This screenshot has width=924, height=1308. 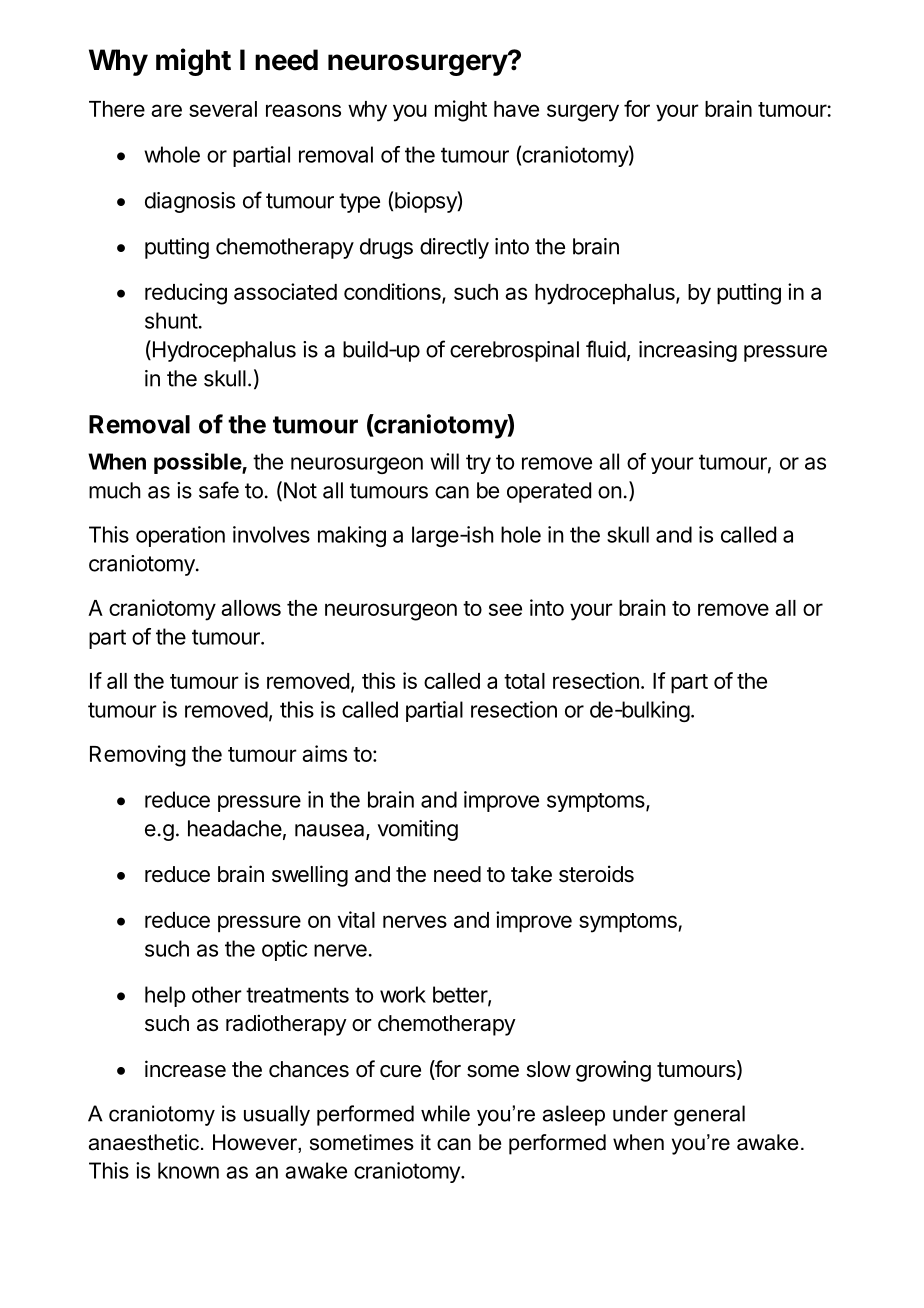 I want to click on allows, so click(x=251, y=608).
